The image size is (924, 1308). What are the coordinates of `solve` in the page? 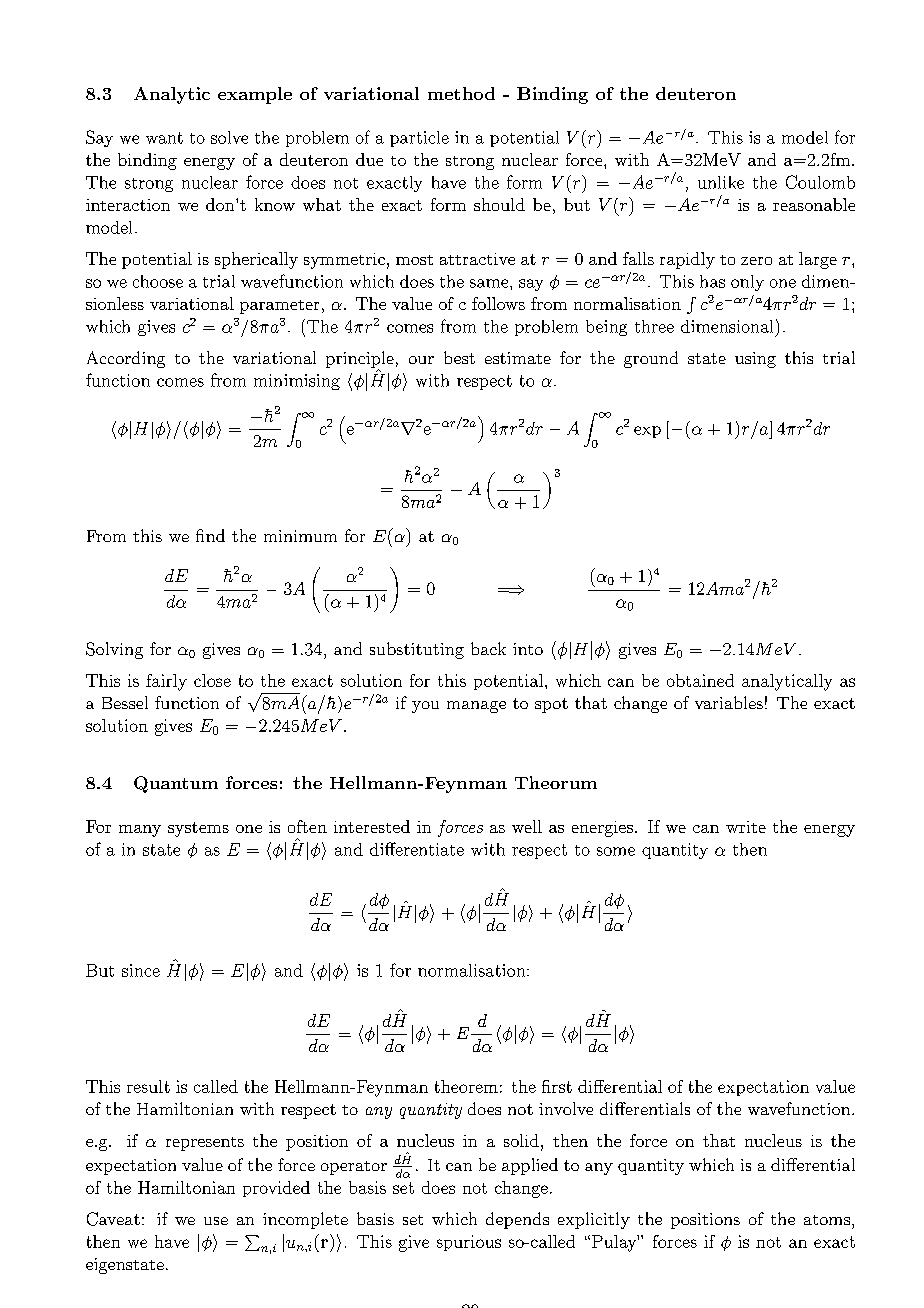 It's located at (229, 137).
